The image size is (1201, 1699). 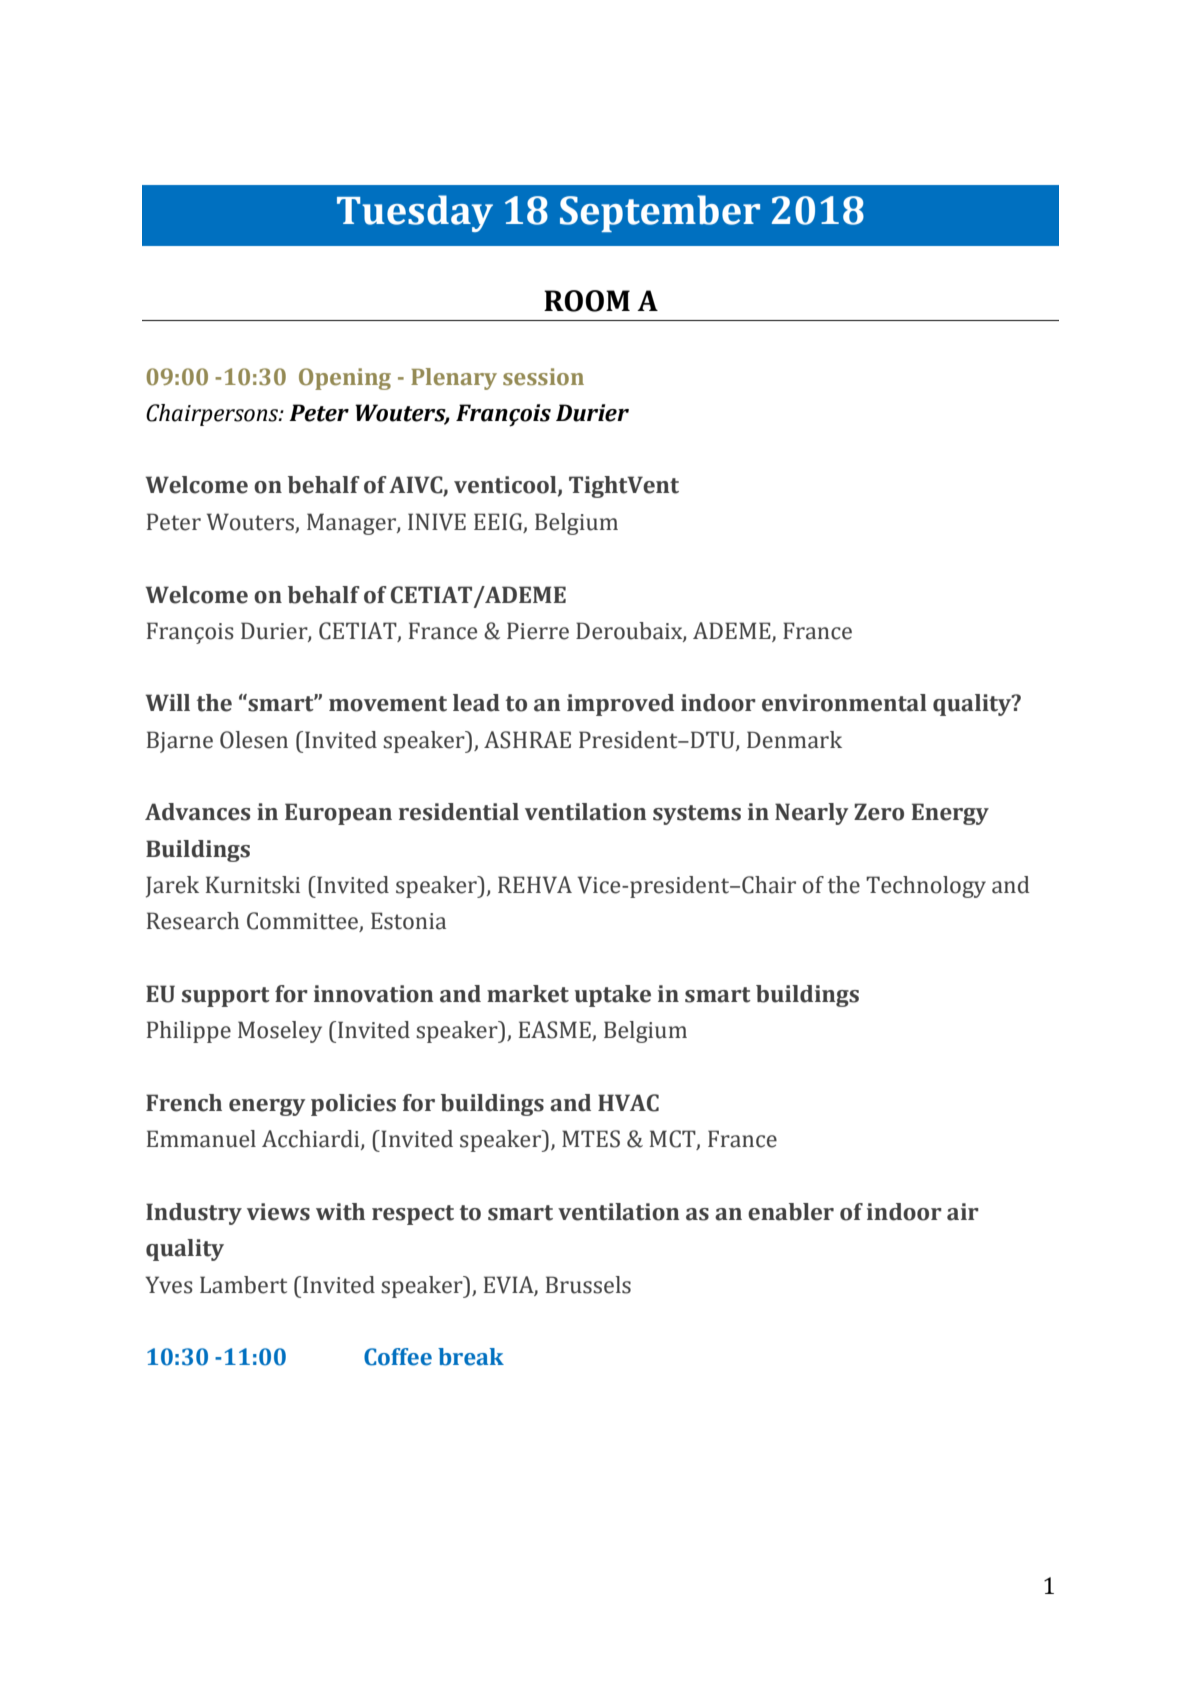 What do you see at coordinates (538, 631) in the page?
I see `Pierre` at bounding box center [538, 631].
